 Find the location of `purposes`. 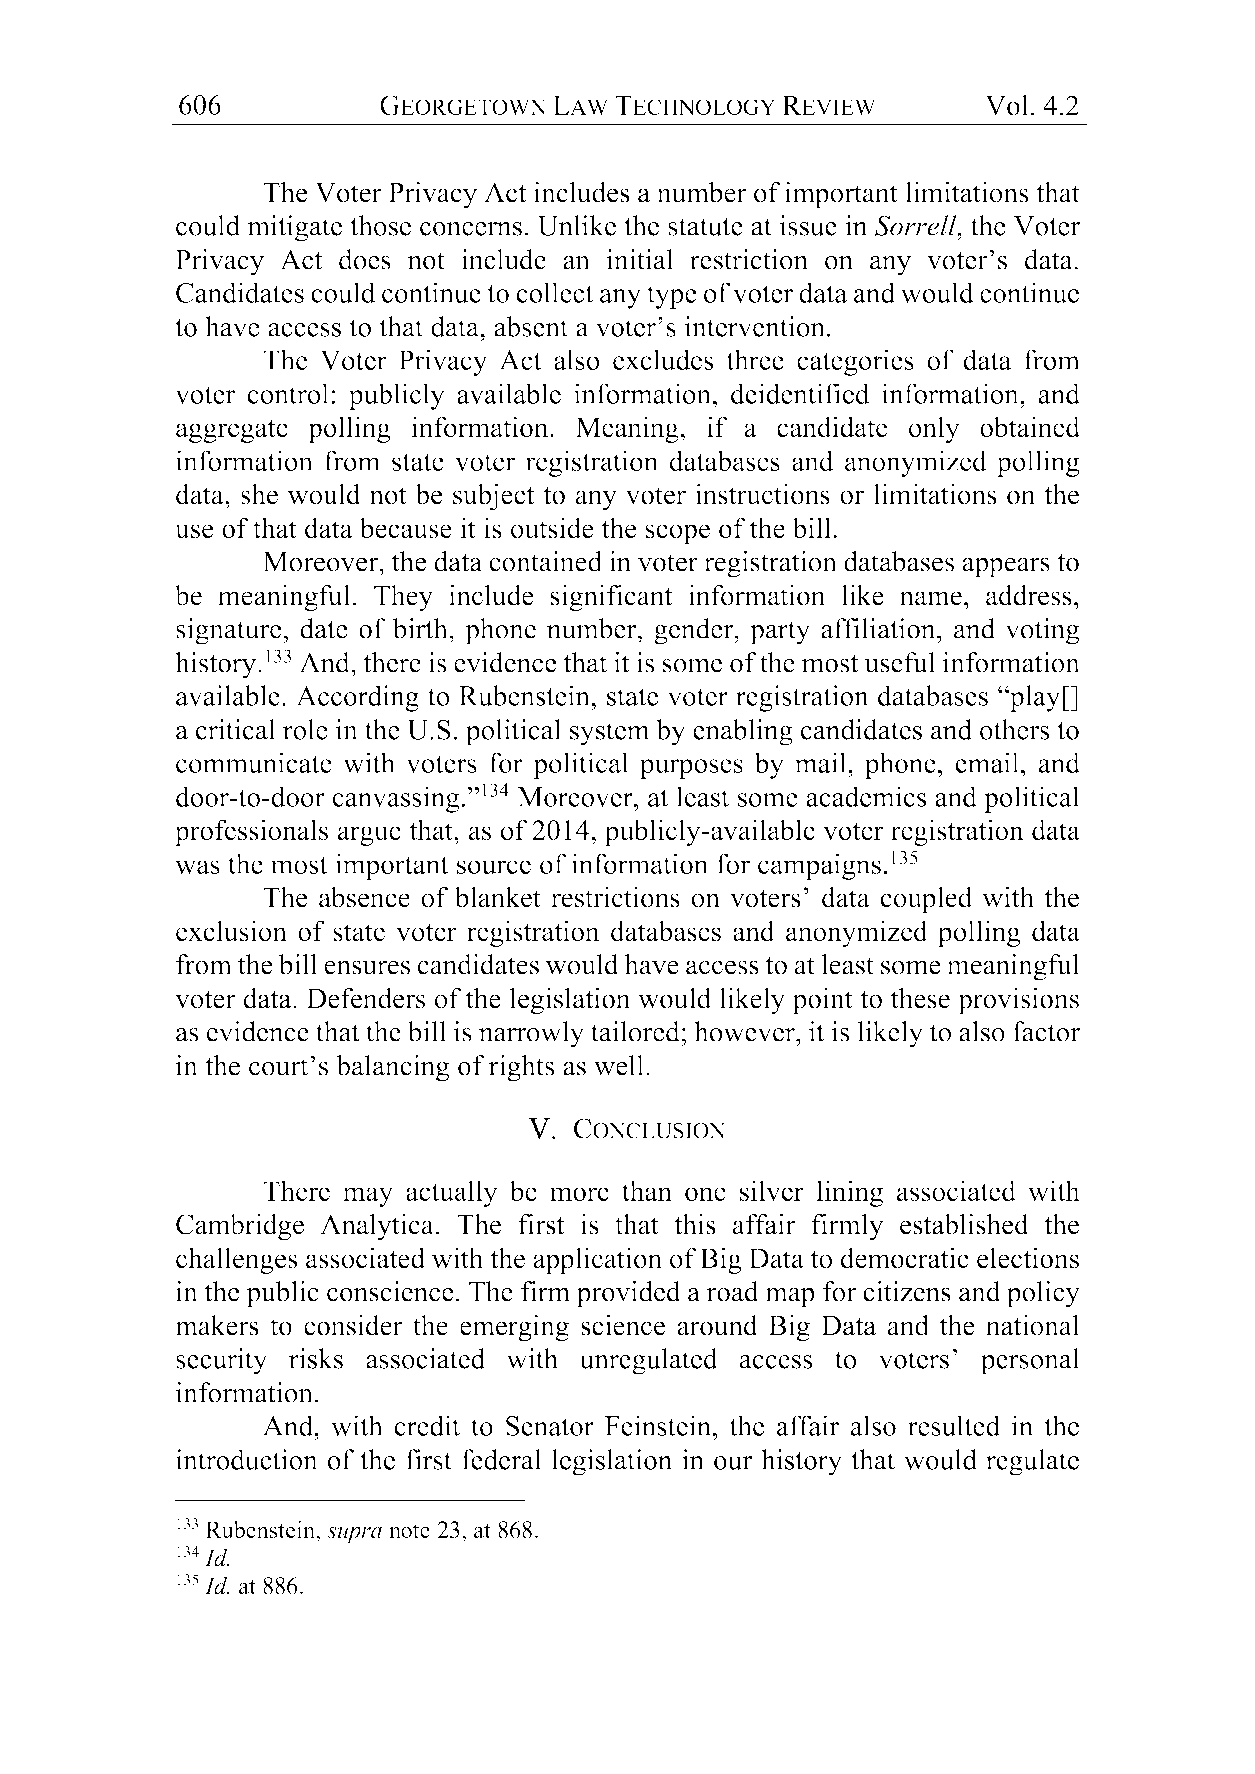

purposes is located at coordinates (691, 769).
